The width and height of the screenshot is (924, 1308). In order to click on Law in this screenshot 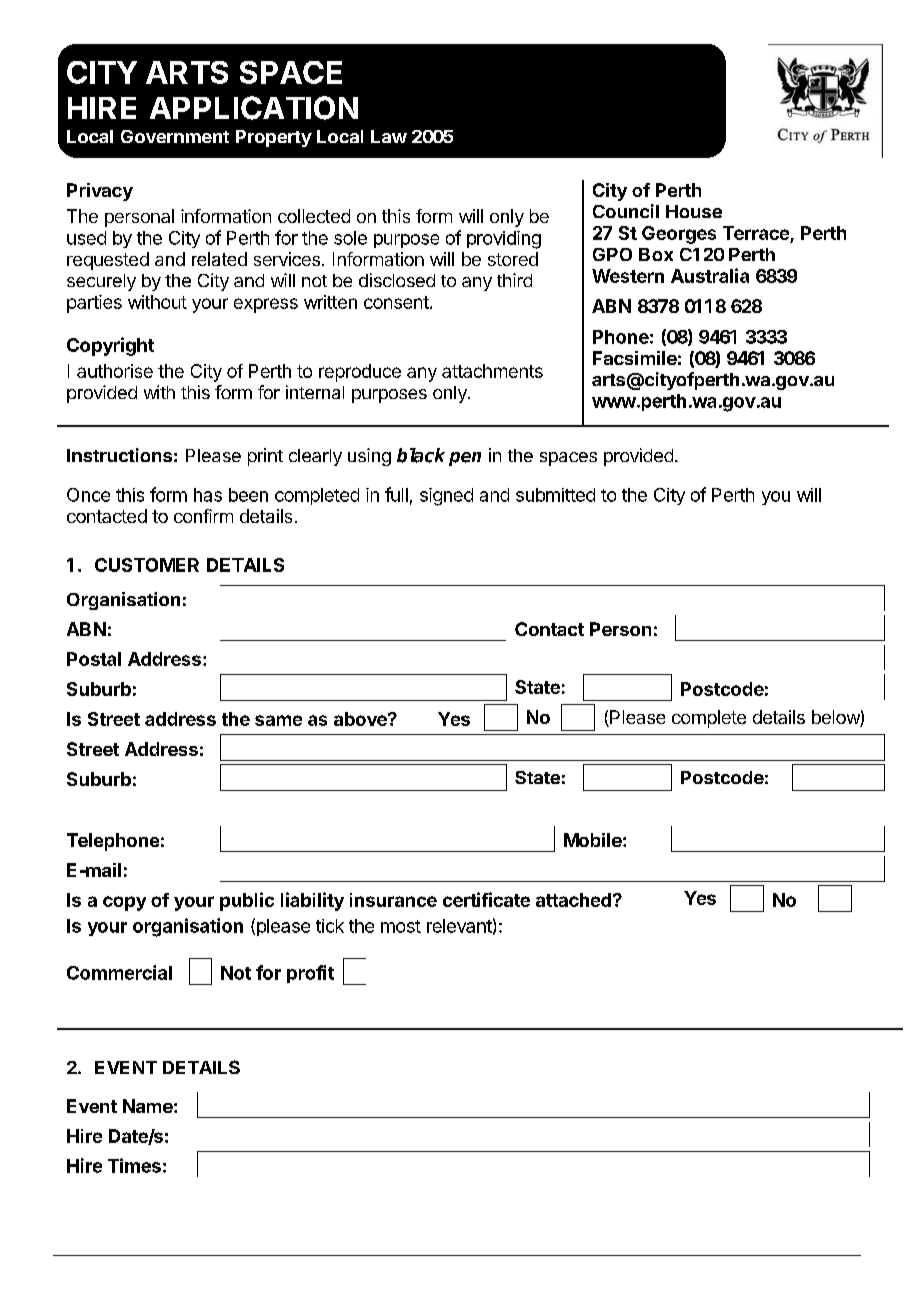, I will do `click(389, 136)`.
